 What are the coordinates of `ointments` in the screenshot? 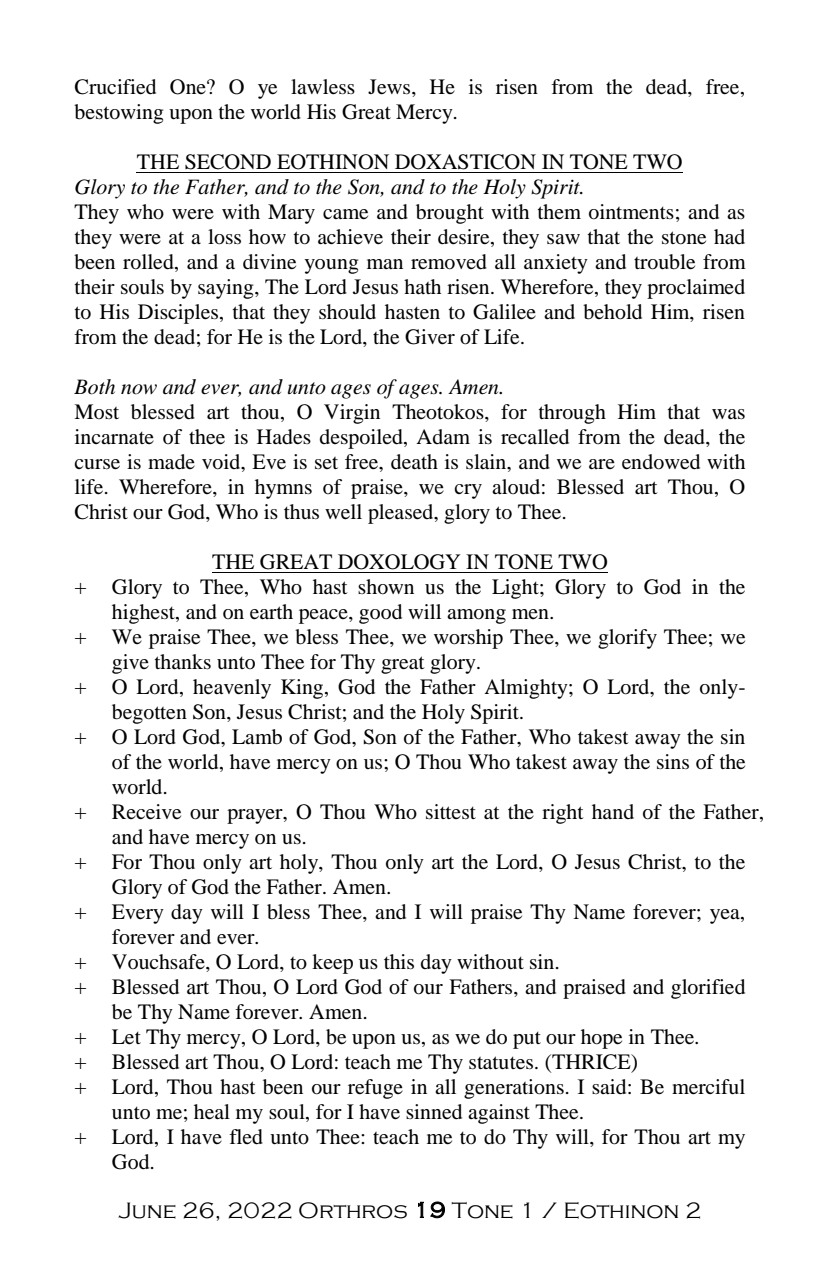 It's located at (631, 212).
